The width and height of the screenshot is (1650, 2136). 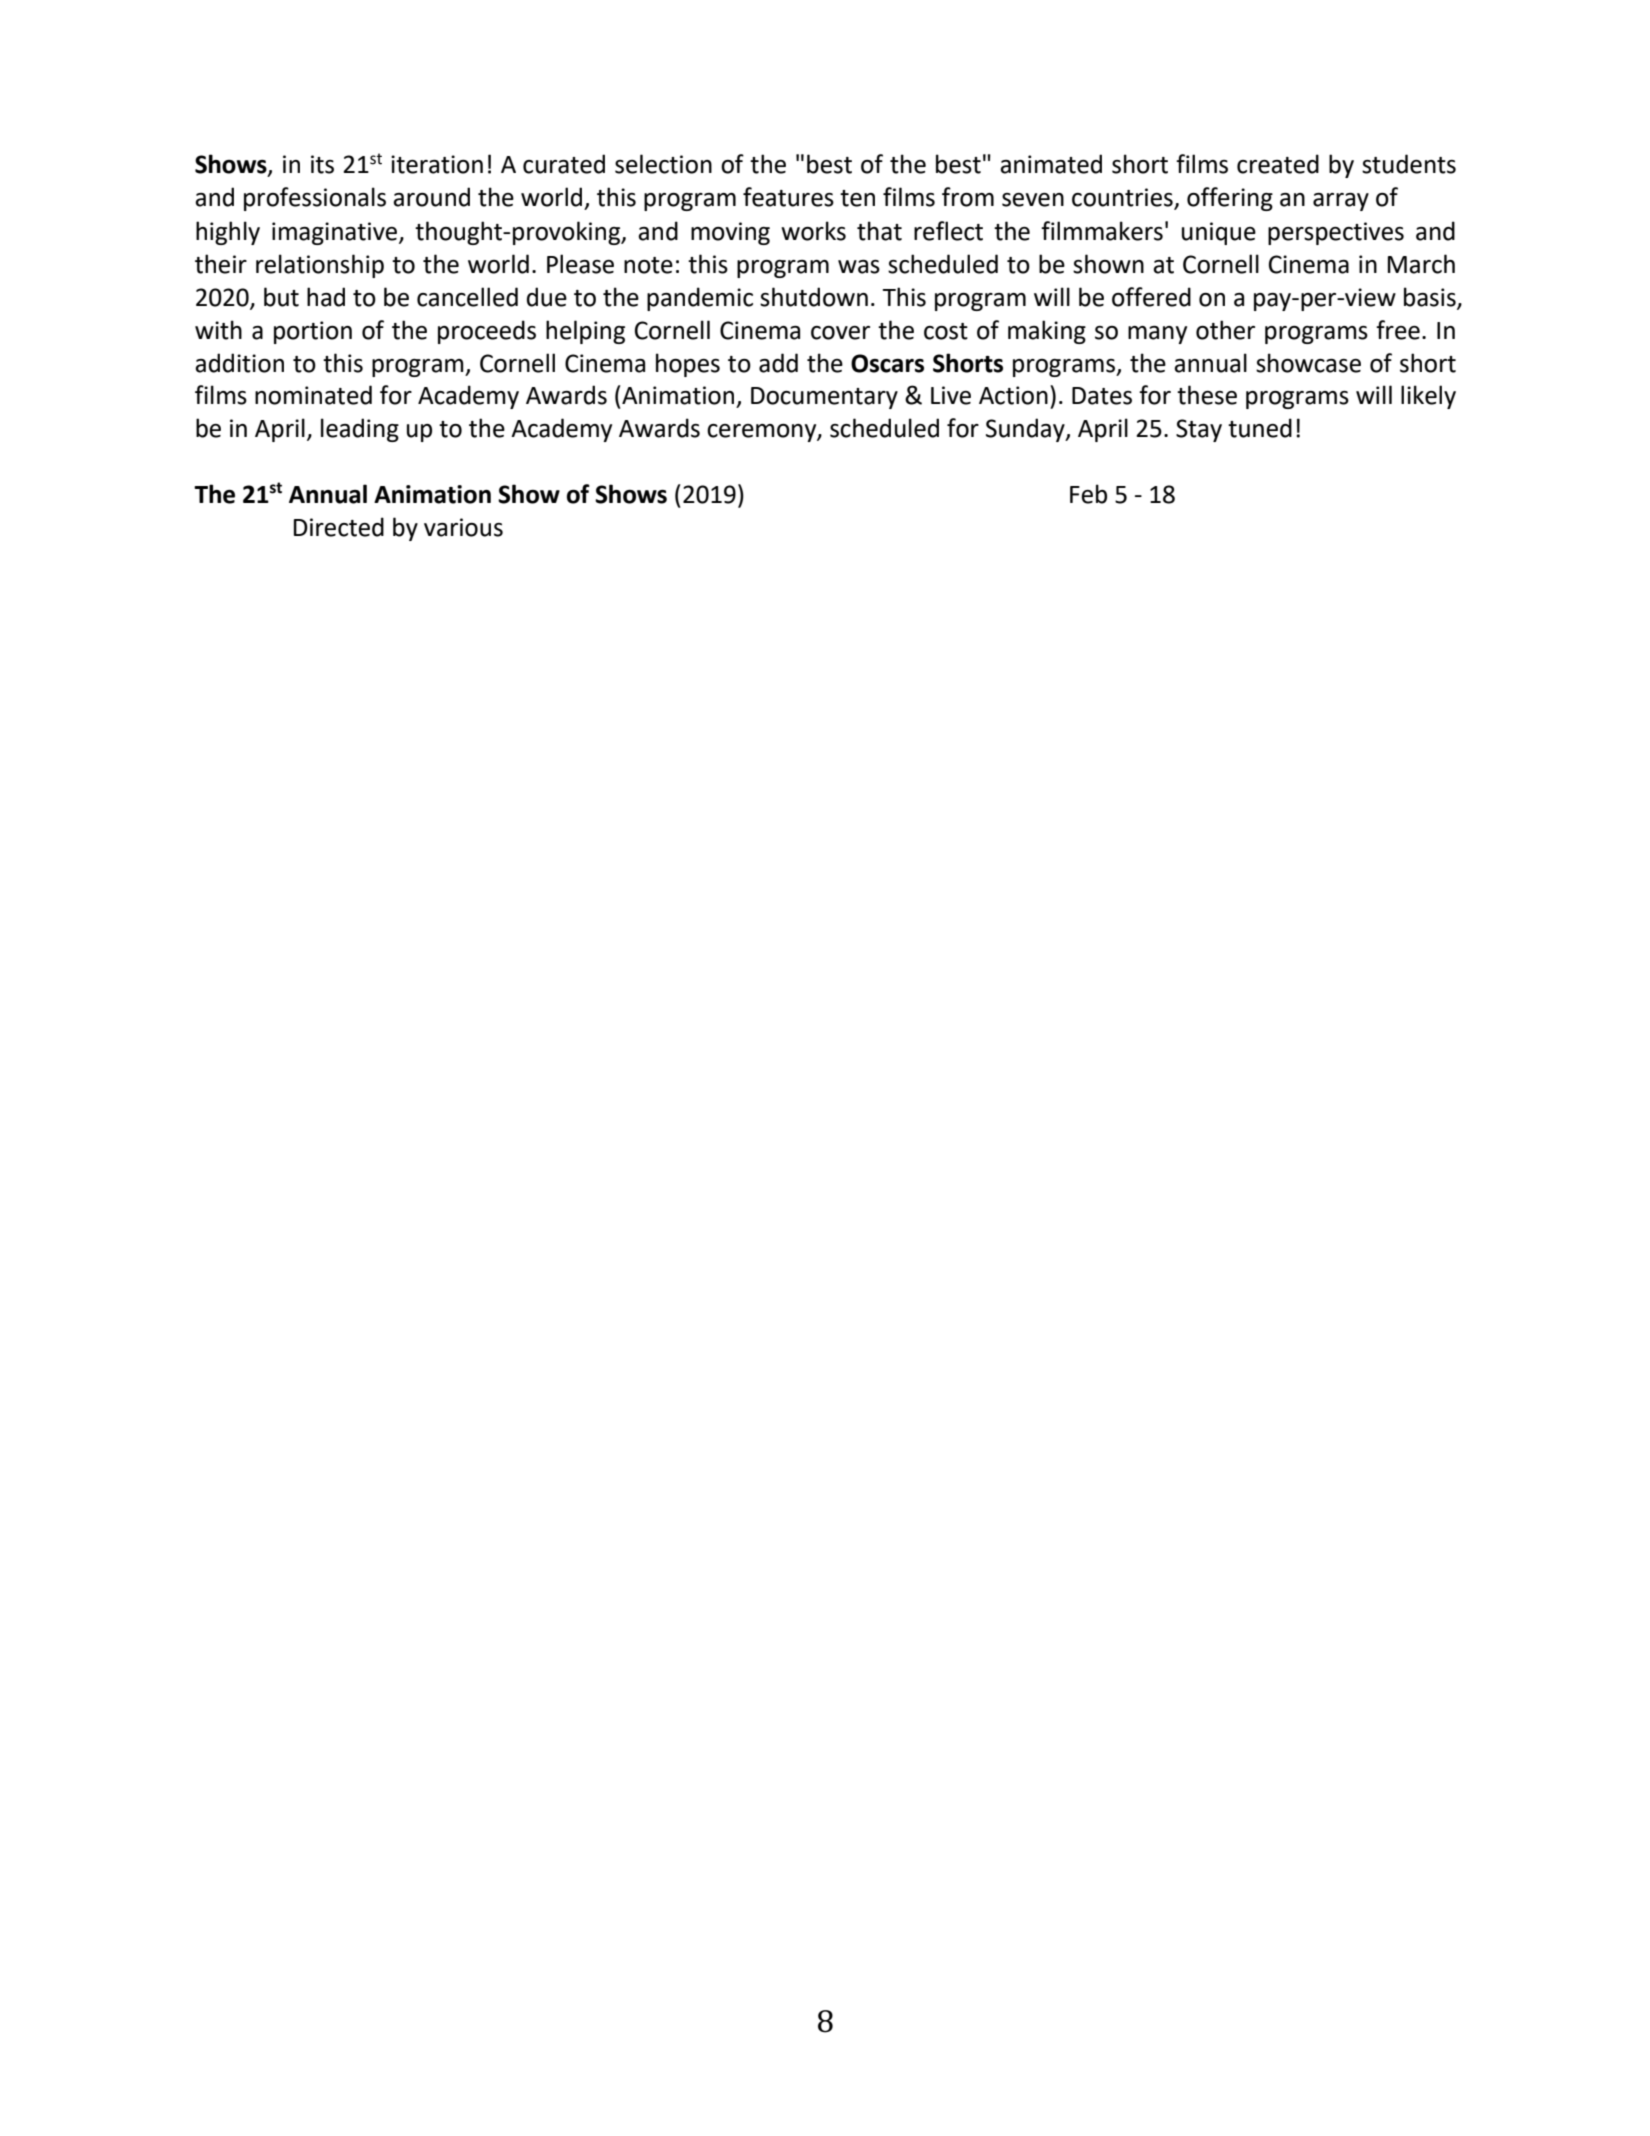 I want to click on other, so click(x=1225, y=330).
